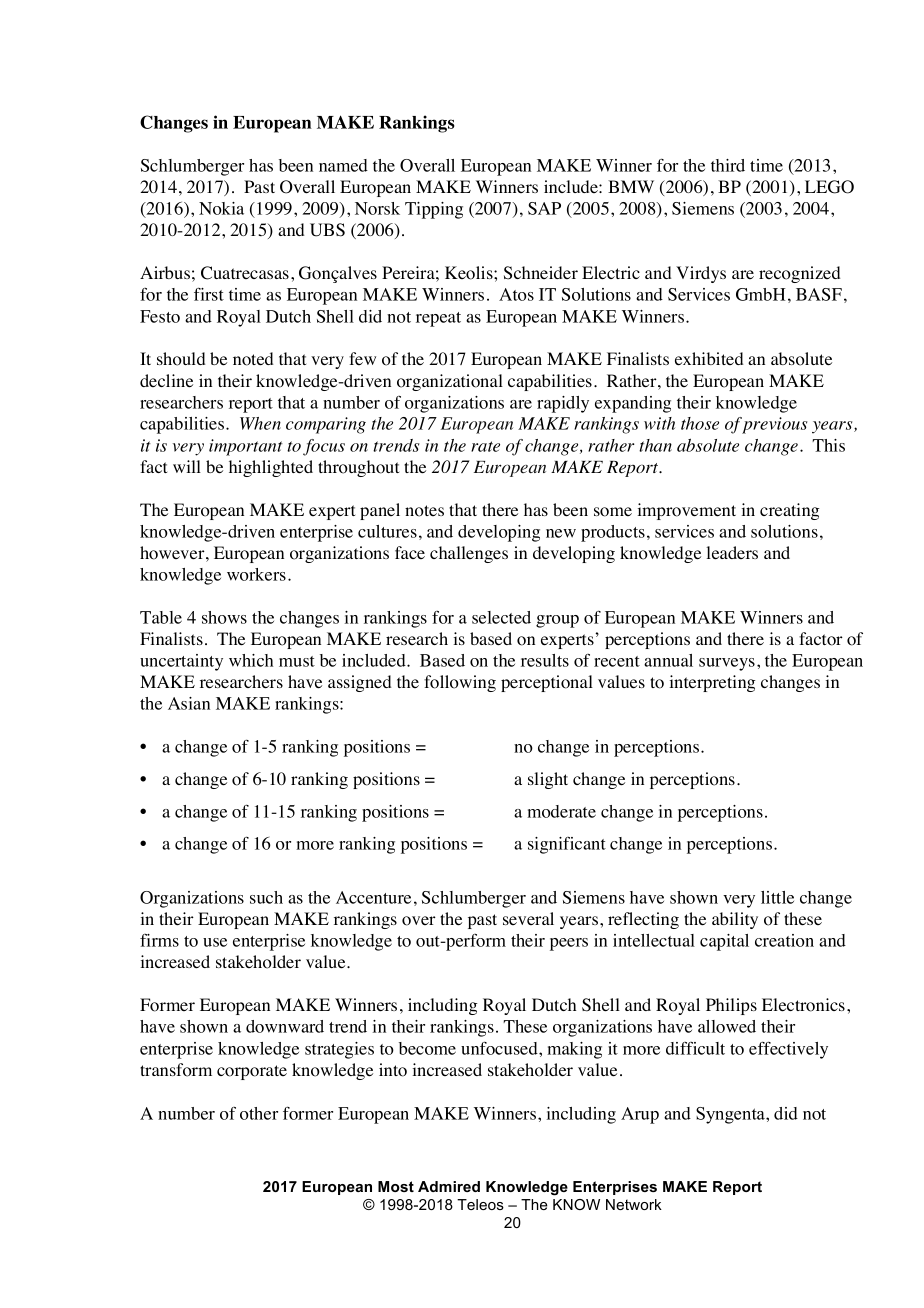  I want to click on such, so click(266, 897).
